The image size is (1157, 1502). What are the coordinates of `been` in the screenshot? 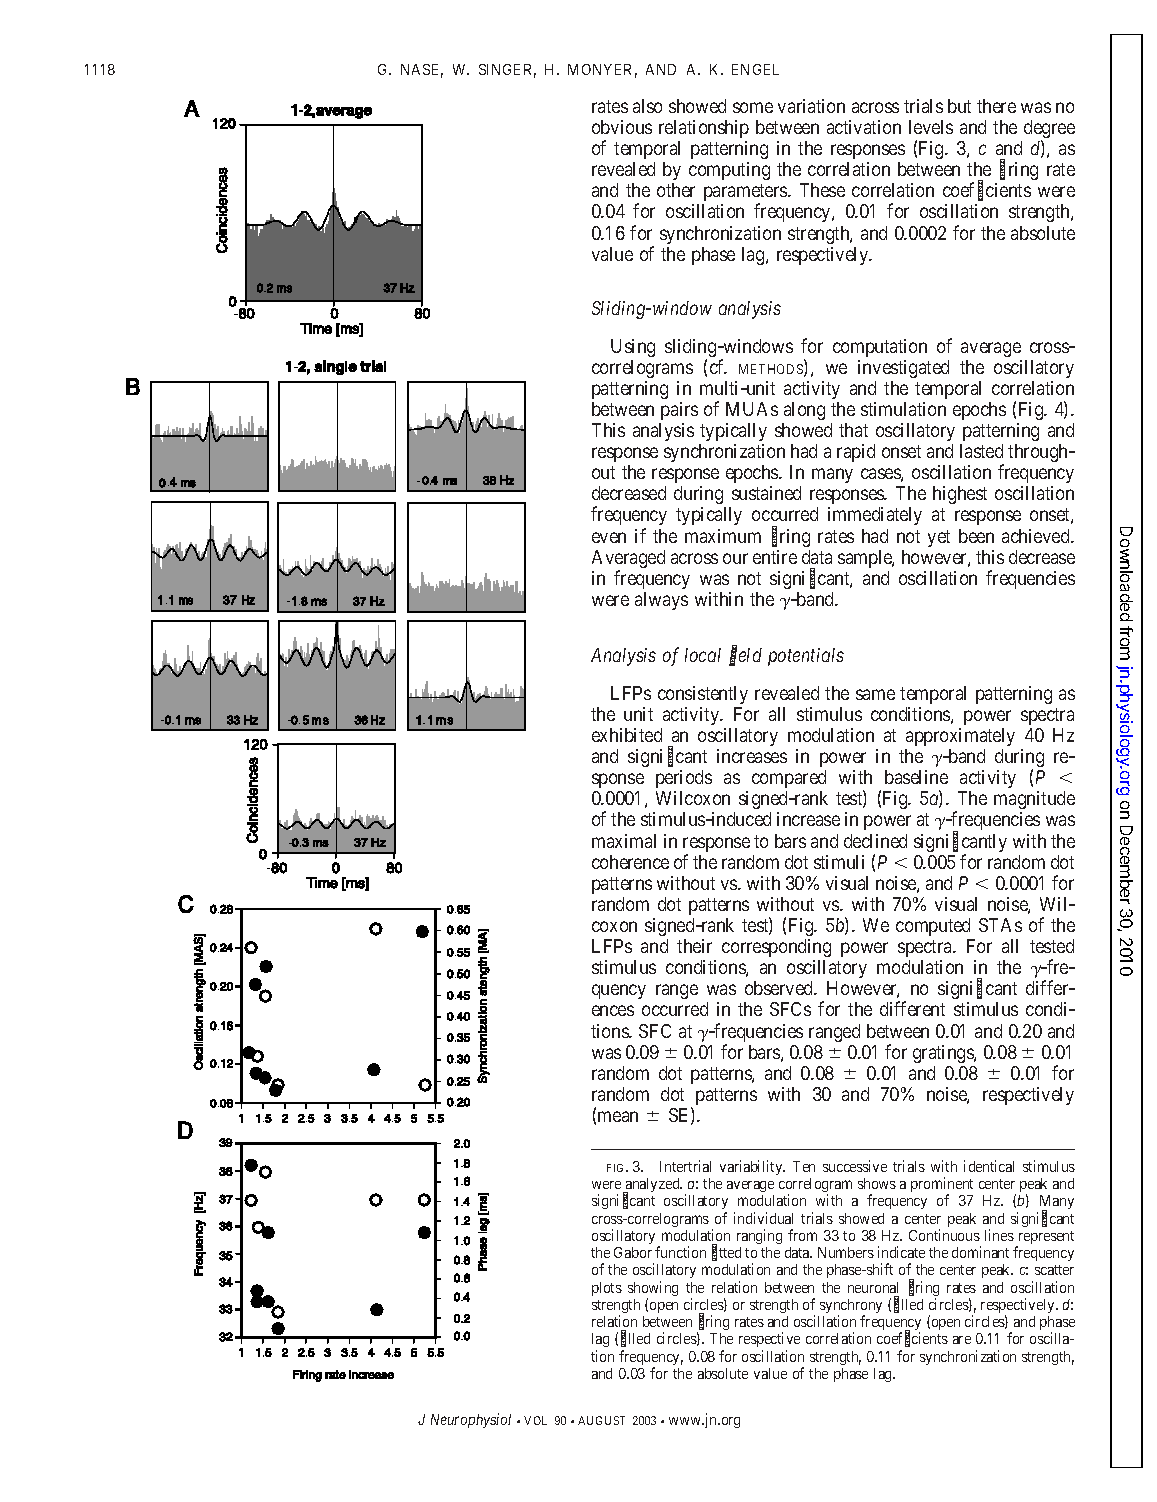 It's located at (976, 536).
